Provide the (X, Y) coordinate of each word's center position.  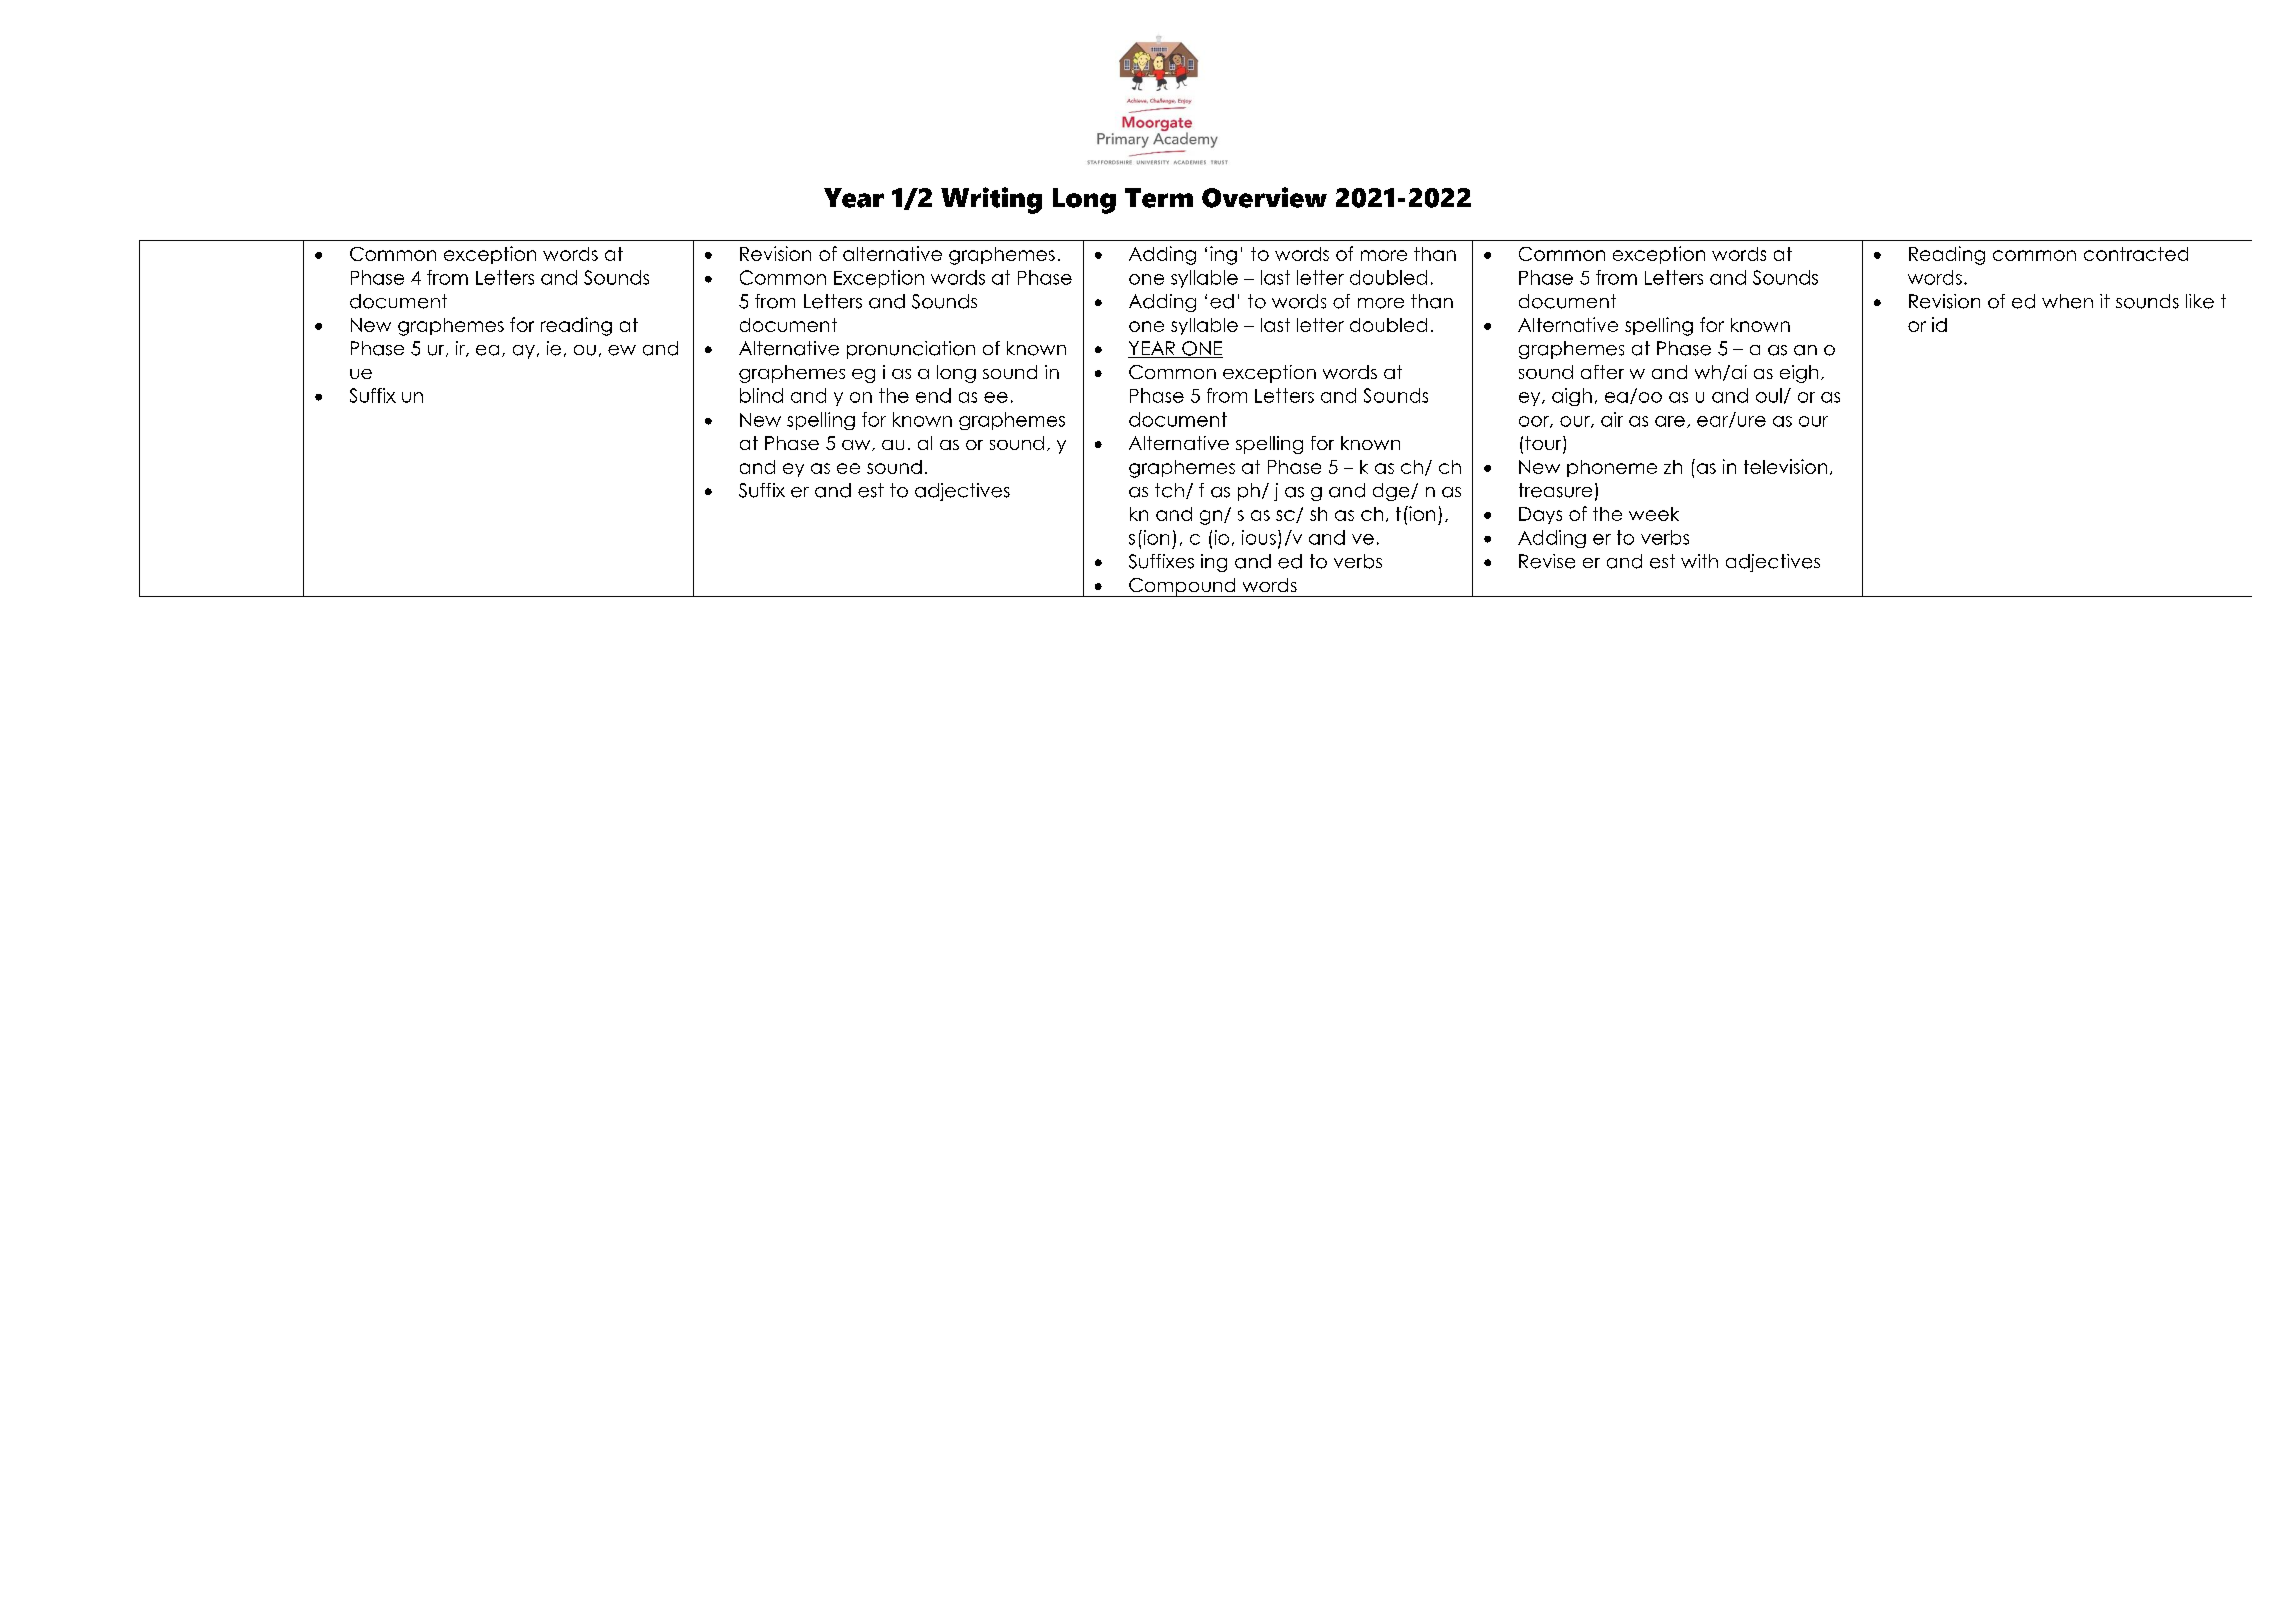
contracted (2136, 254)
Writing (991, 200)
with (1699, 561)
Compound (1182, 587)
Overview (1264, 197)
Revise (1547, 561)
